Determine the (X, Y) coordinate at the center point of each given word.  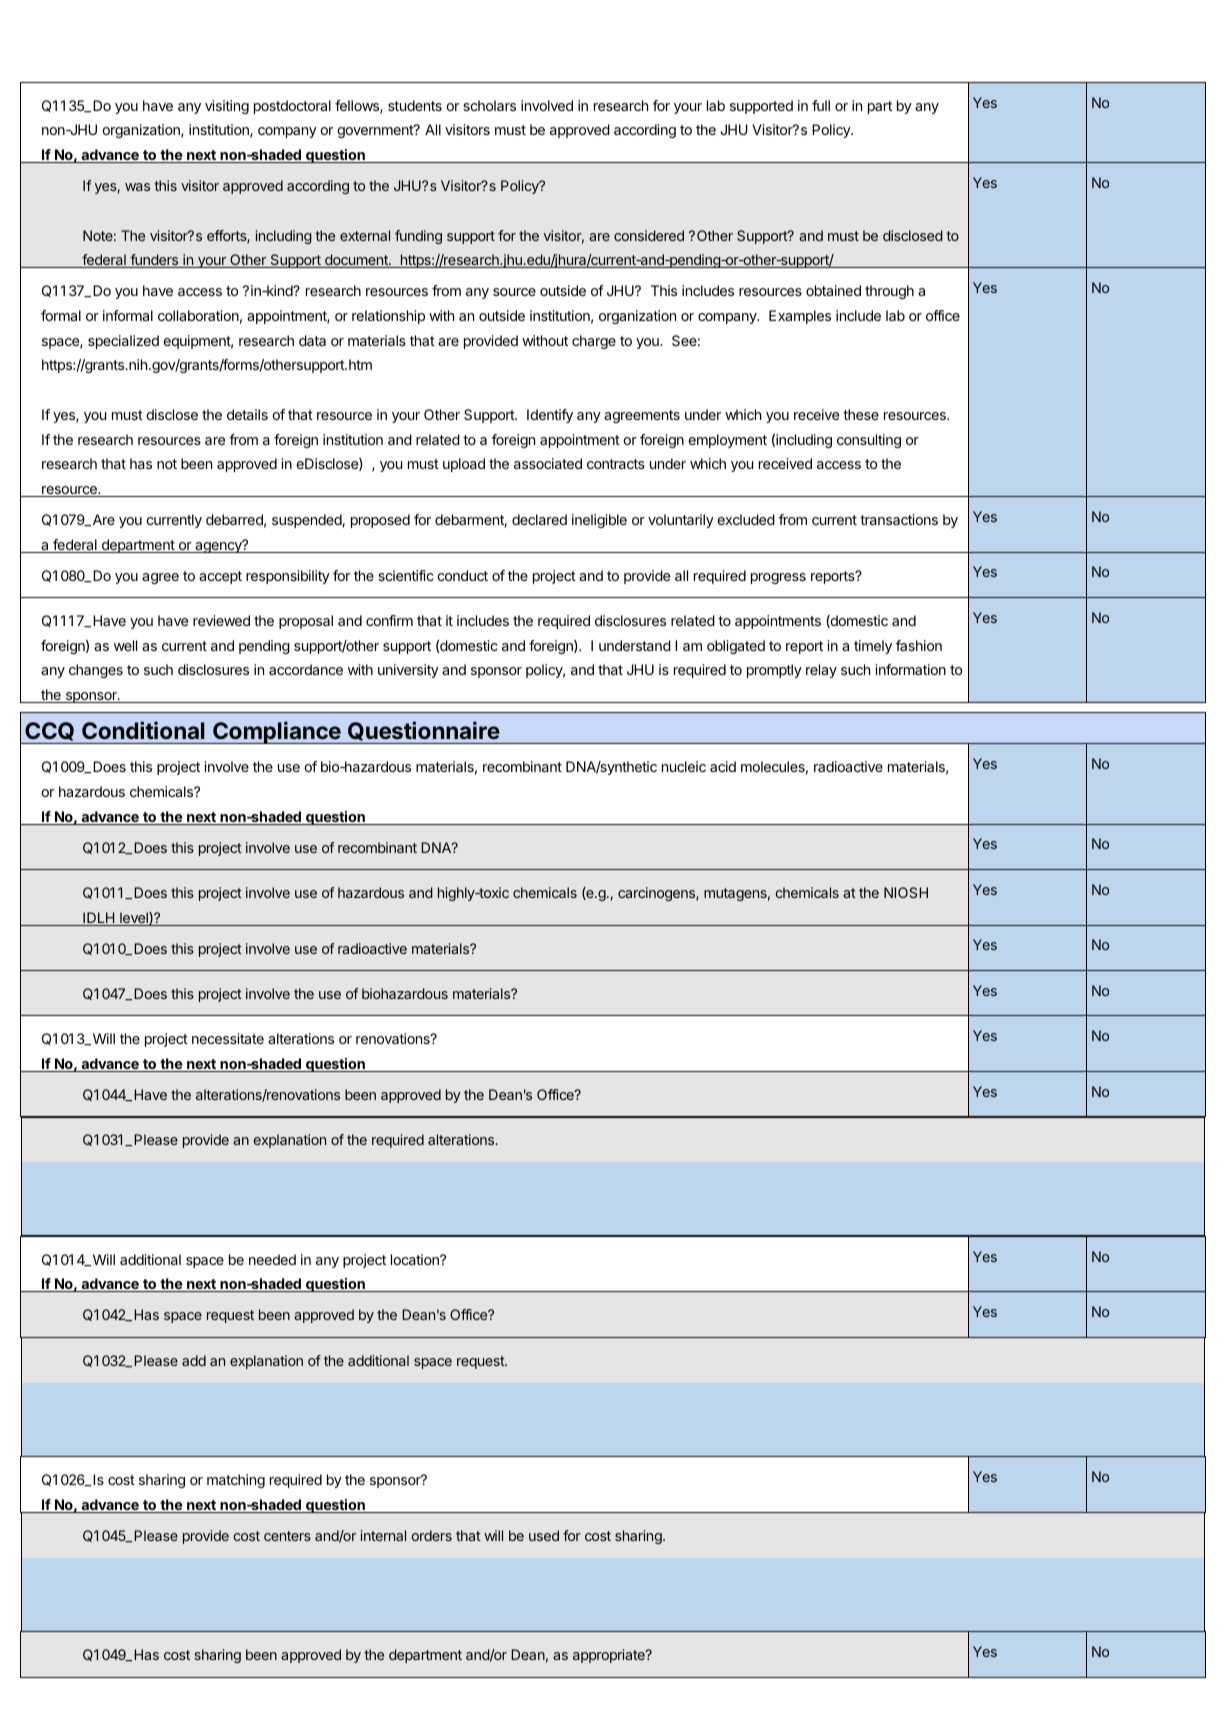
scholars (489, 105)
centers (287, 1536)
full (821, 105)
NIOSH (906, 892)
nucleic (684, 766)
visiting (227, 107)
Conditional (143, 730)
